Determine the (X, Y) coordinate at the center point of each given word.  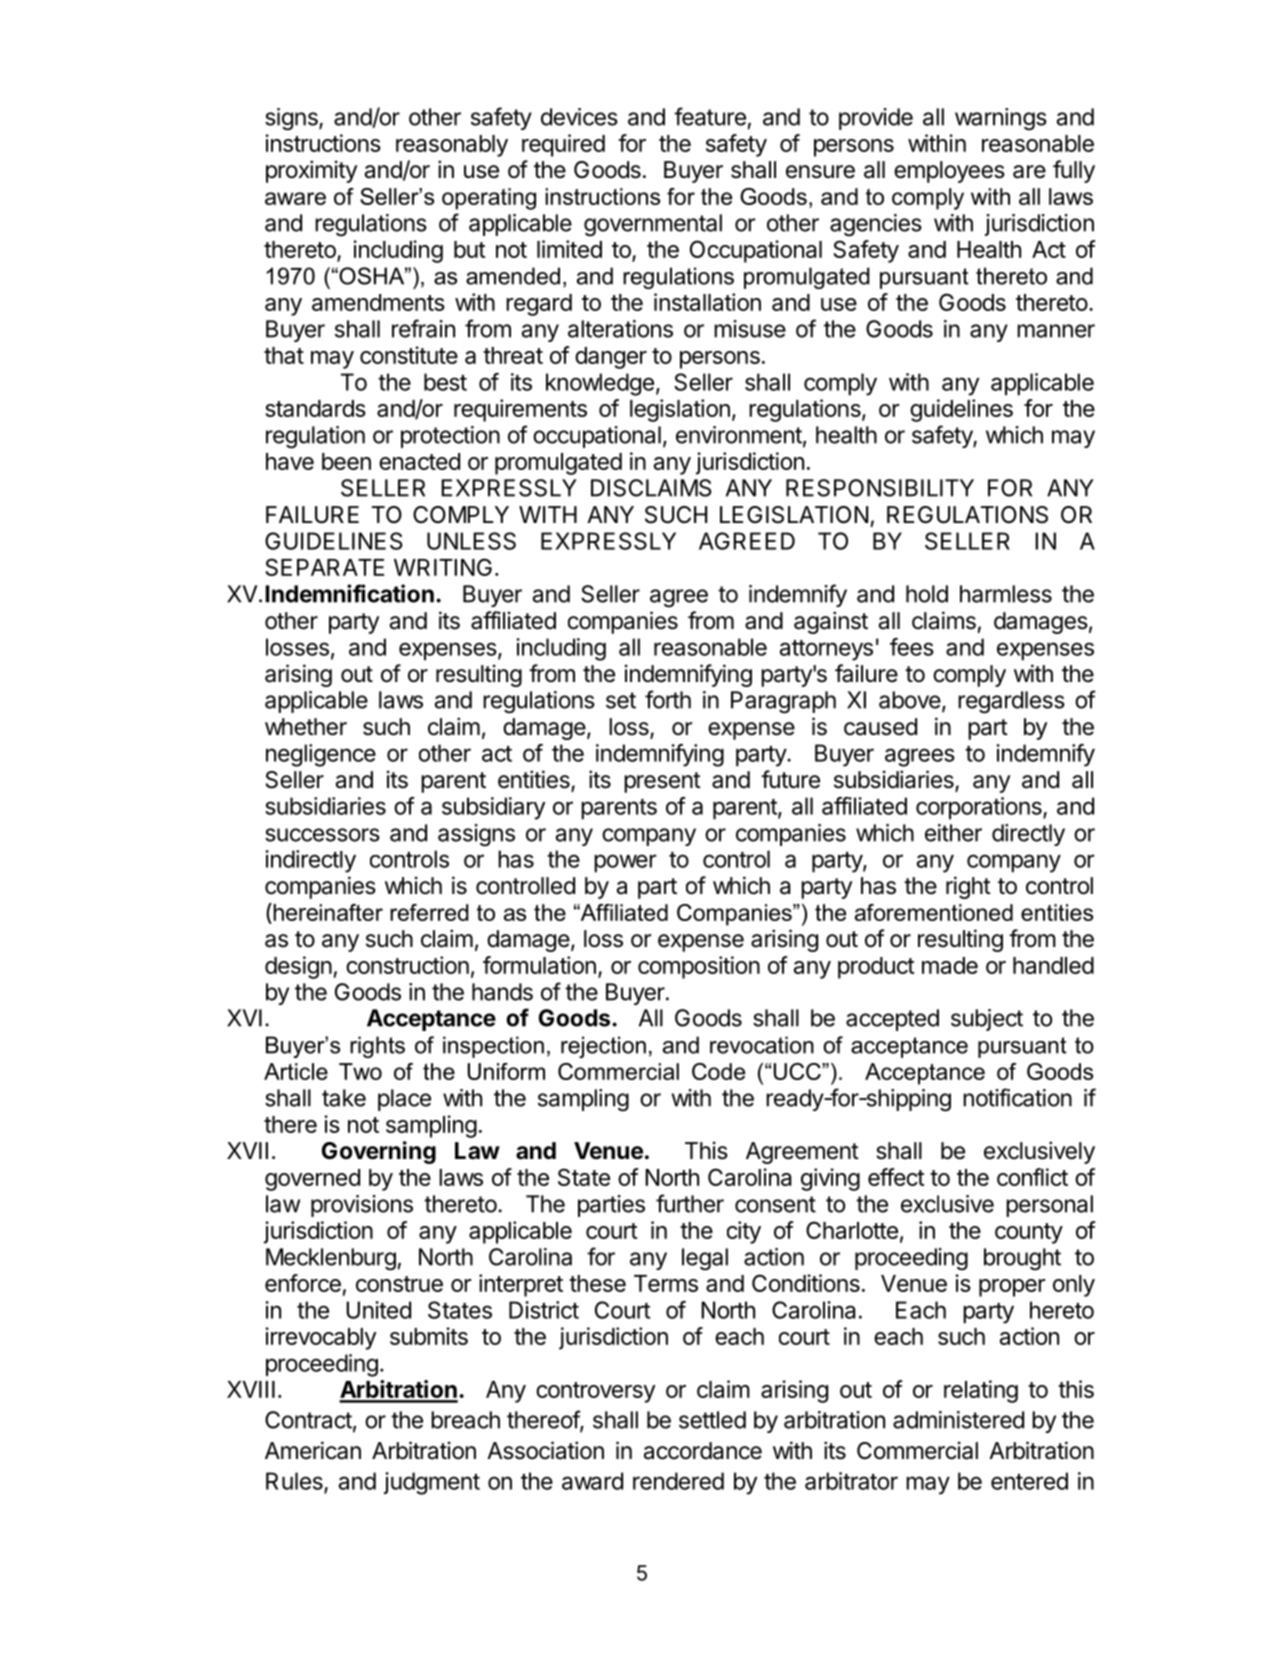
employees (949, 172)
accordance (703, 1451)
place (404, 1100)
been (346, 461)
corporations (980, 808)
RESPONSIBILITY (880, 488)
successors (322, 835)
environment (739, 435)
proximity (311, 171)
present (662, 782)
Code (718, 1071)
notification (1017, 1097)
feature (710, 116)
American (313, 1450)
